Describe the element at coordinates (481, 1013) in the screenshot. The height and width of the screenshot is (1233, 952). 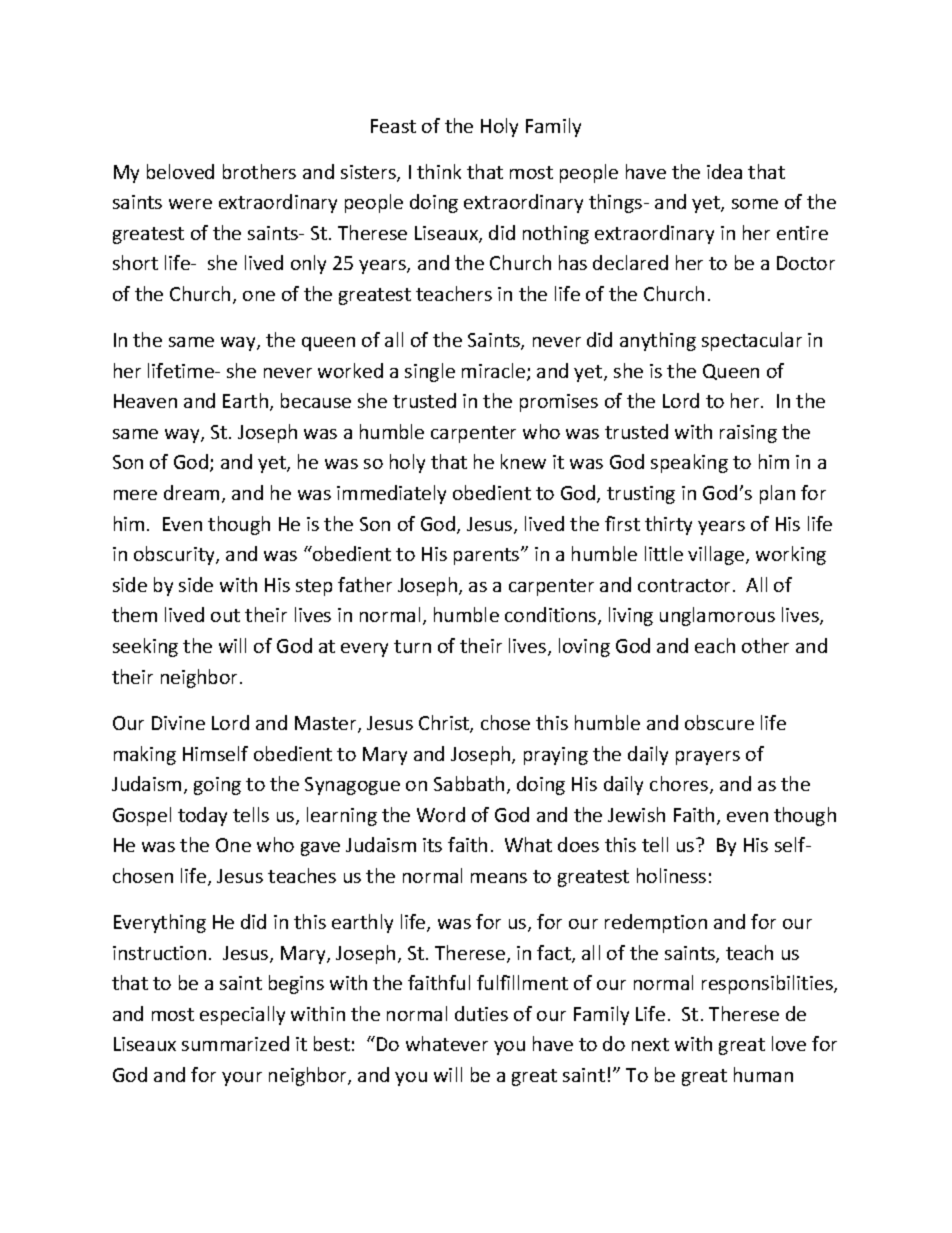
I see `duties` at that location.
